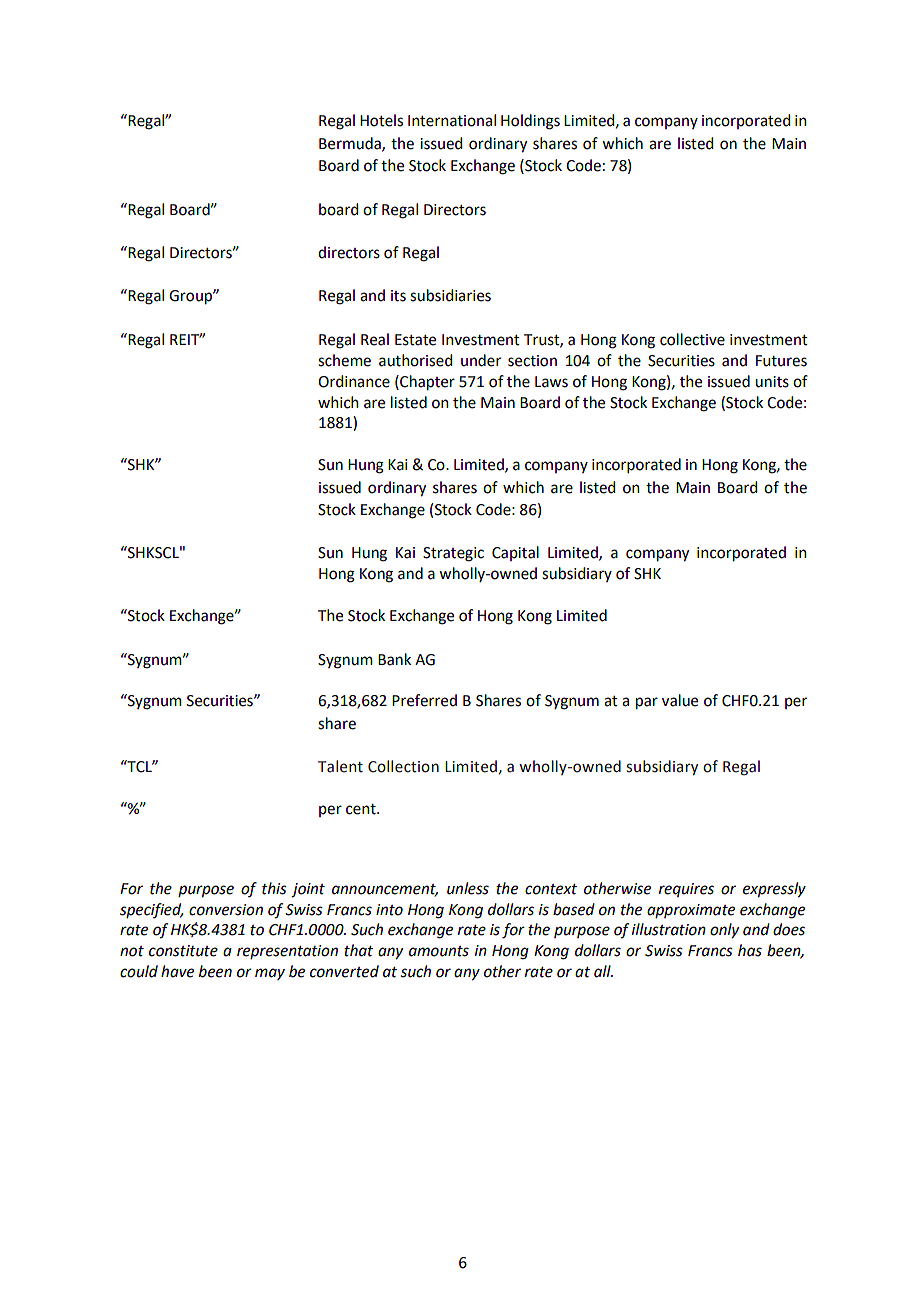 This screenshot has width=924, height=1308. Describe the element at coordinates (439, 951) in the screenshot. I see `amounts` at that location.
